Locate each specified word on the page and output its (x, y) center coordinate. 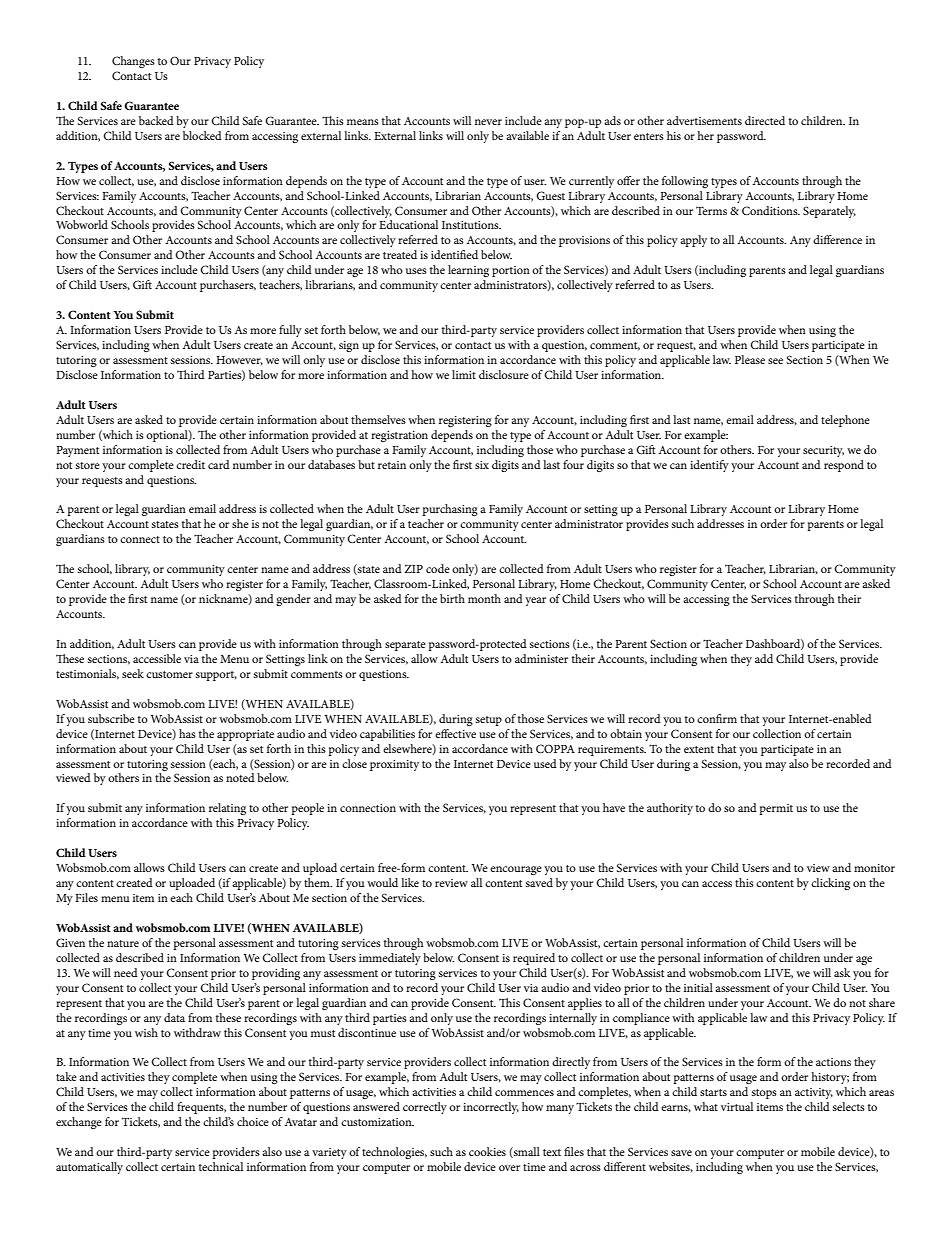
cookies (487, 1151)
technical (221, 1166)
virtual (737, 1106)
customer (169, 674)
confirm (717, 718)
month (484, 598)
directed (765, 120)
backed (156, 120)
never (488, 122)
